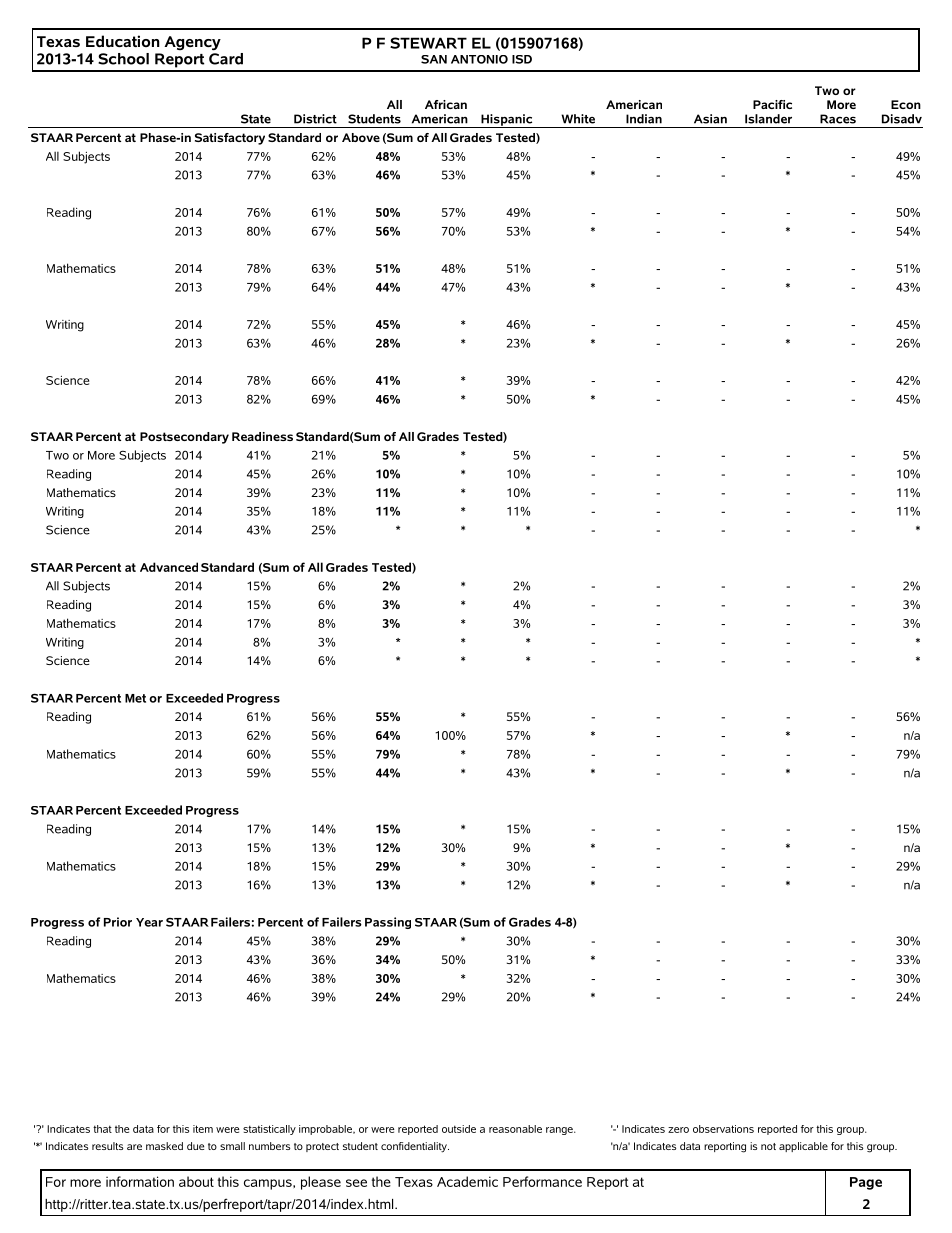 This screenshot has width=952, height=1233. I want to click on Satisfactory, so click(230, 139).
